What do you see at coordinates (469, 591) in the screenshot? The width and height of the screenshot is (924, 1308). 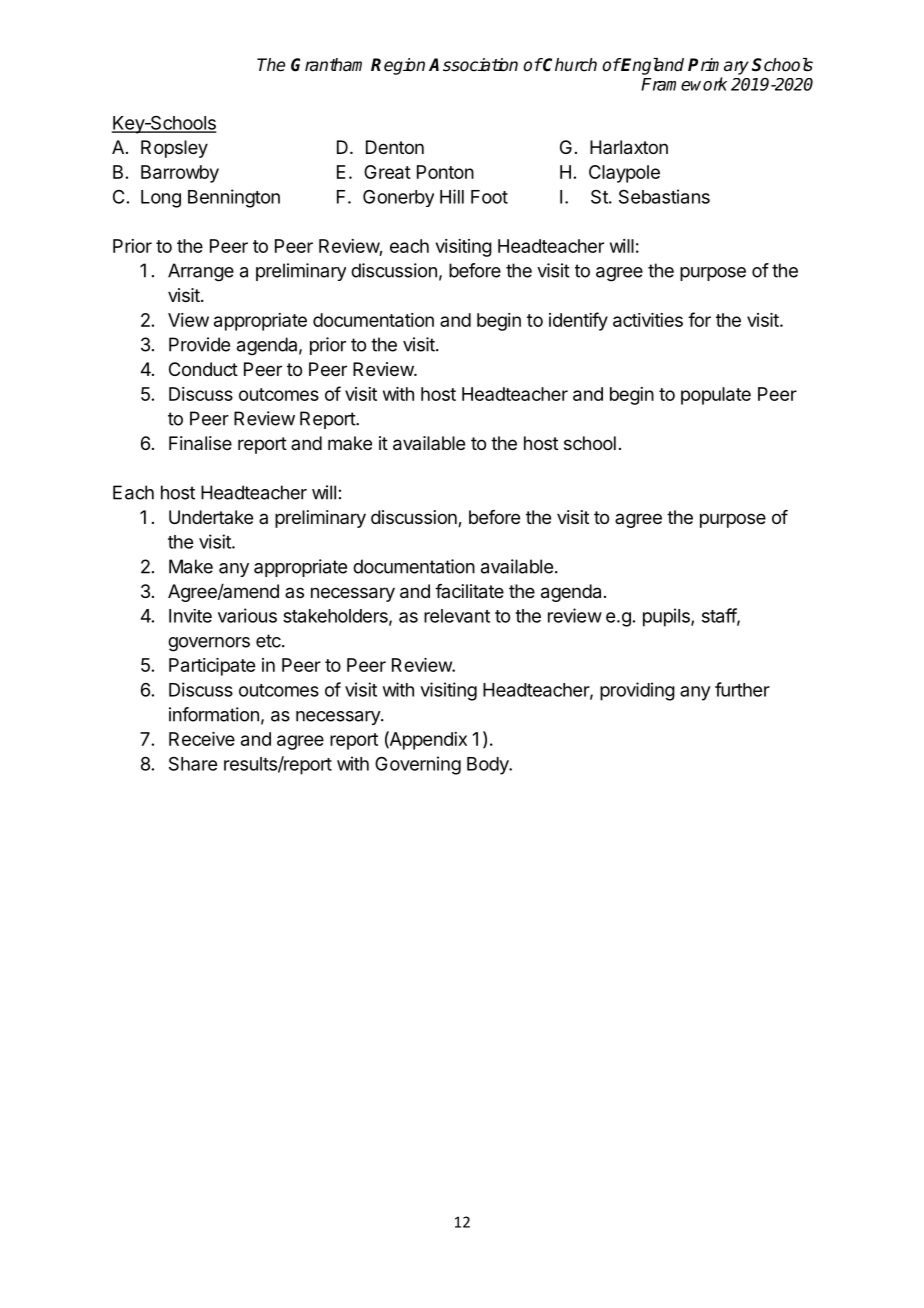 I see `facilitate` at bounding box center [469, 591].
